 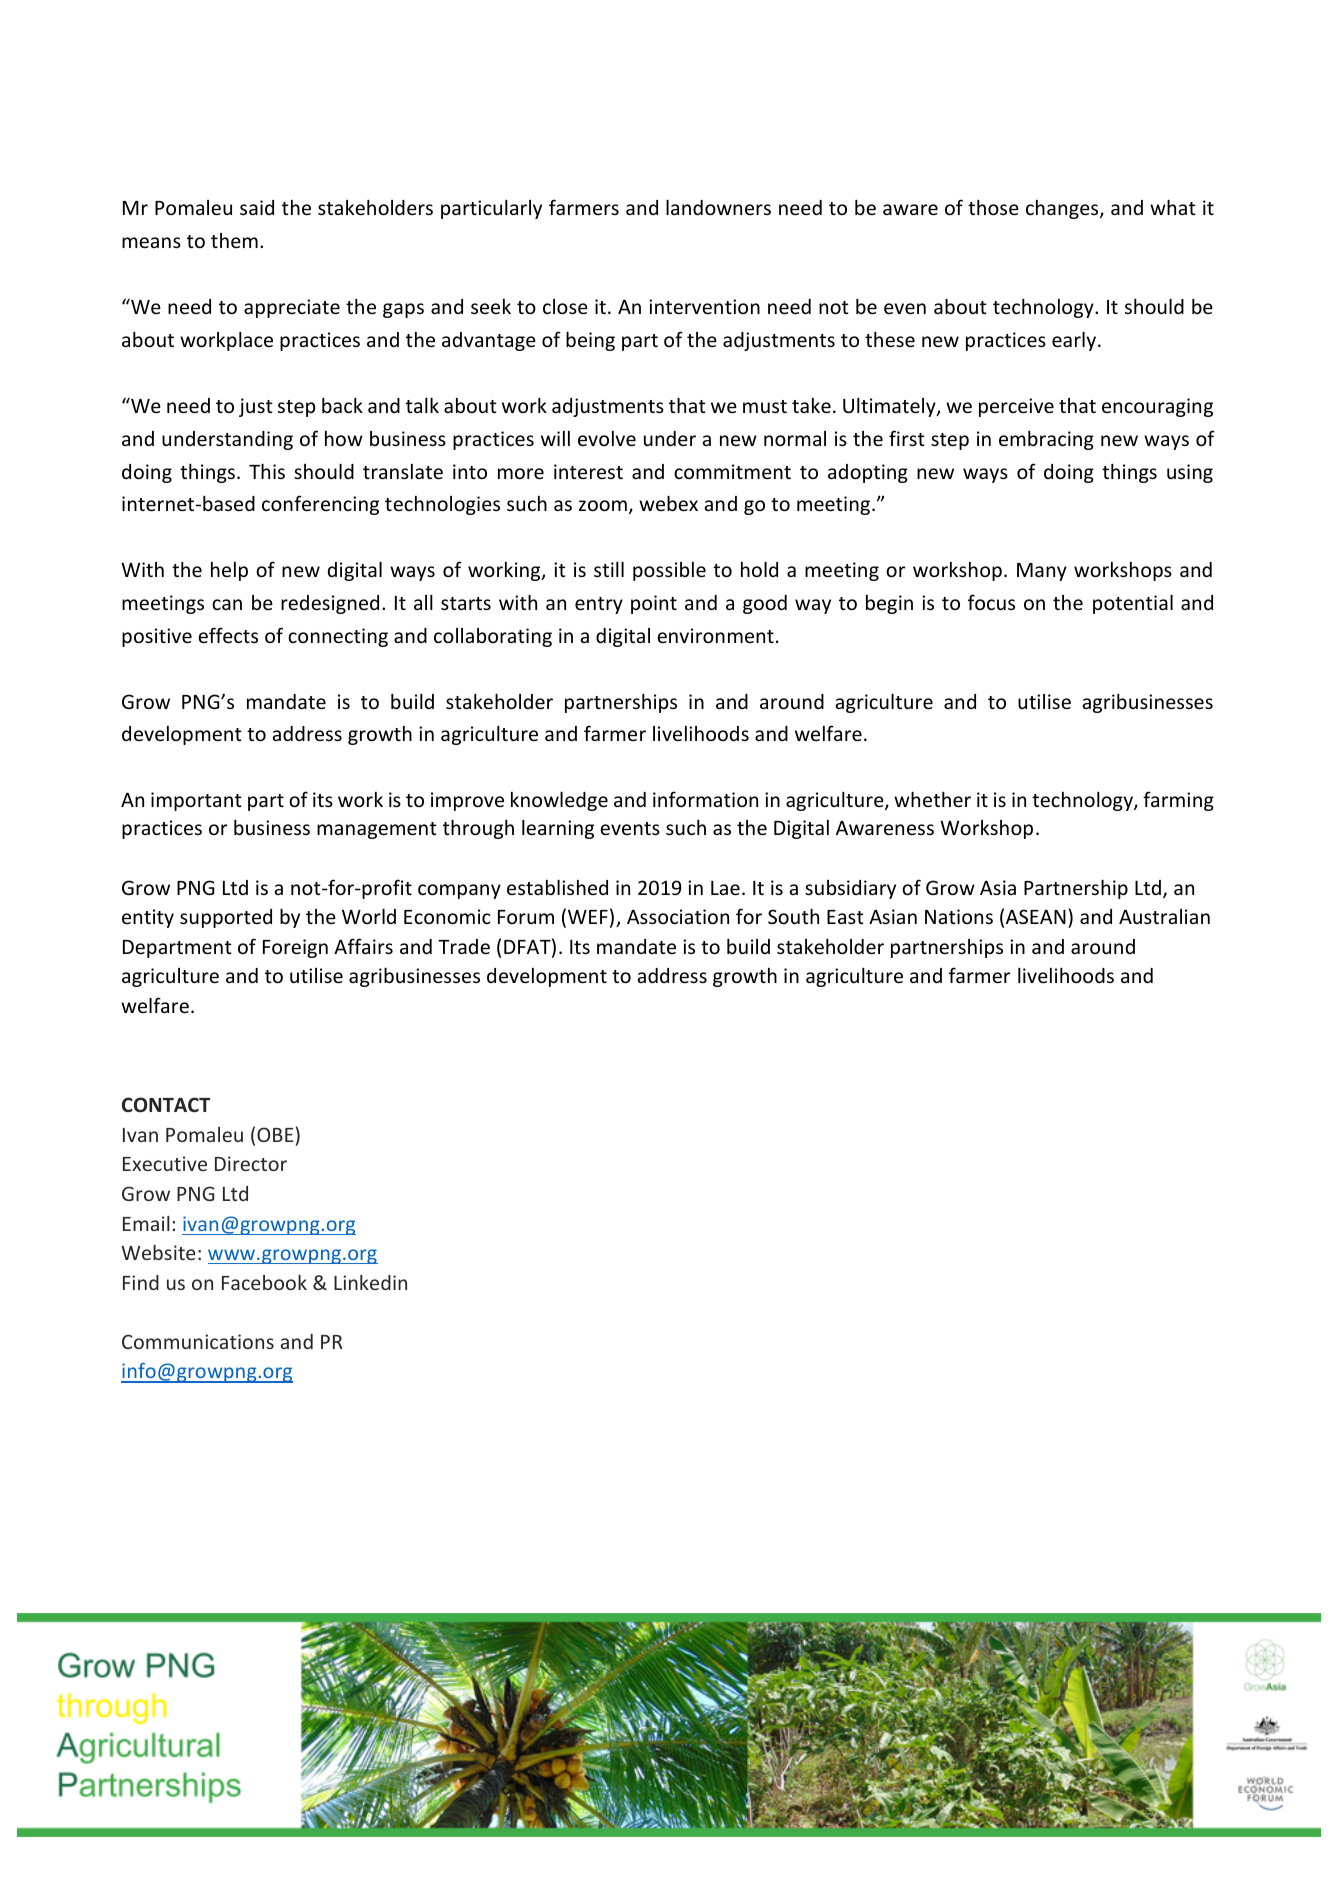 What do you see at coordinates (196, 801) in the document?
I see `important` at bounding box center [196, 801].
